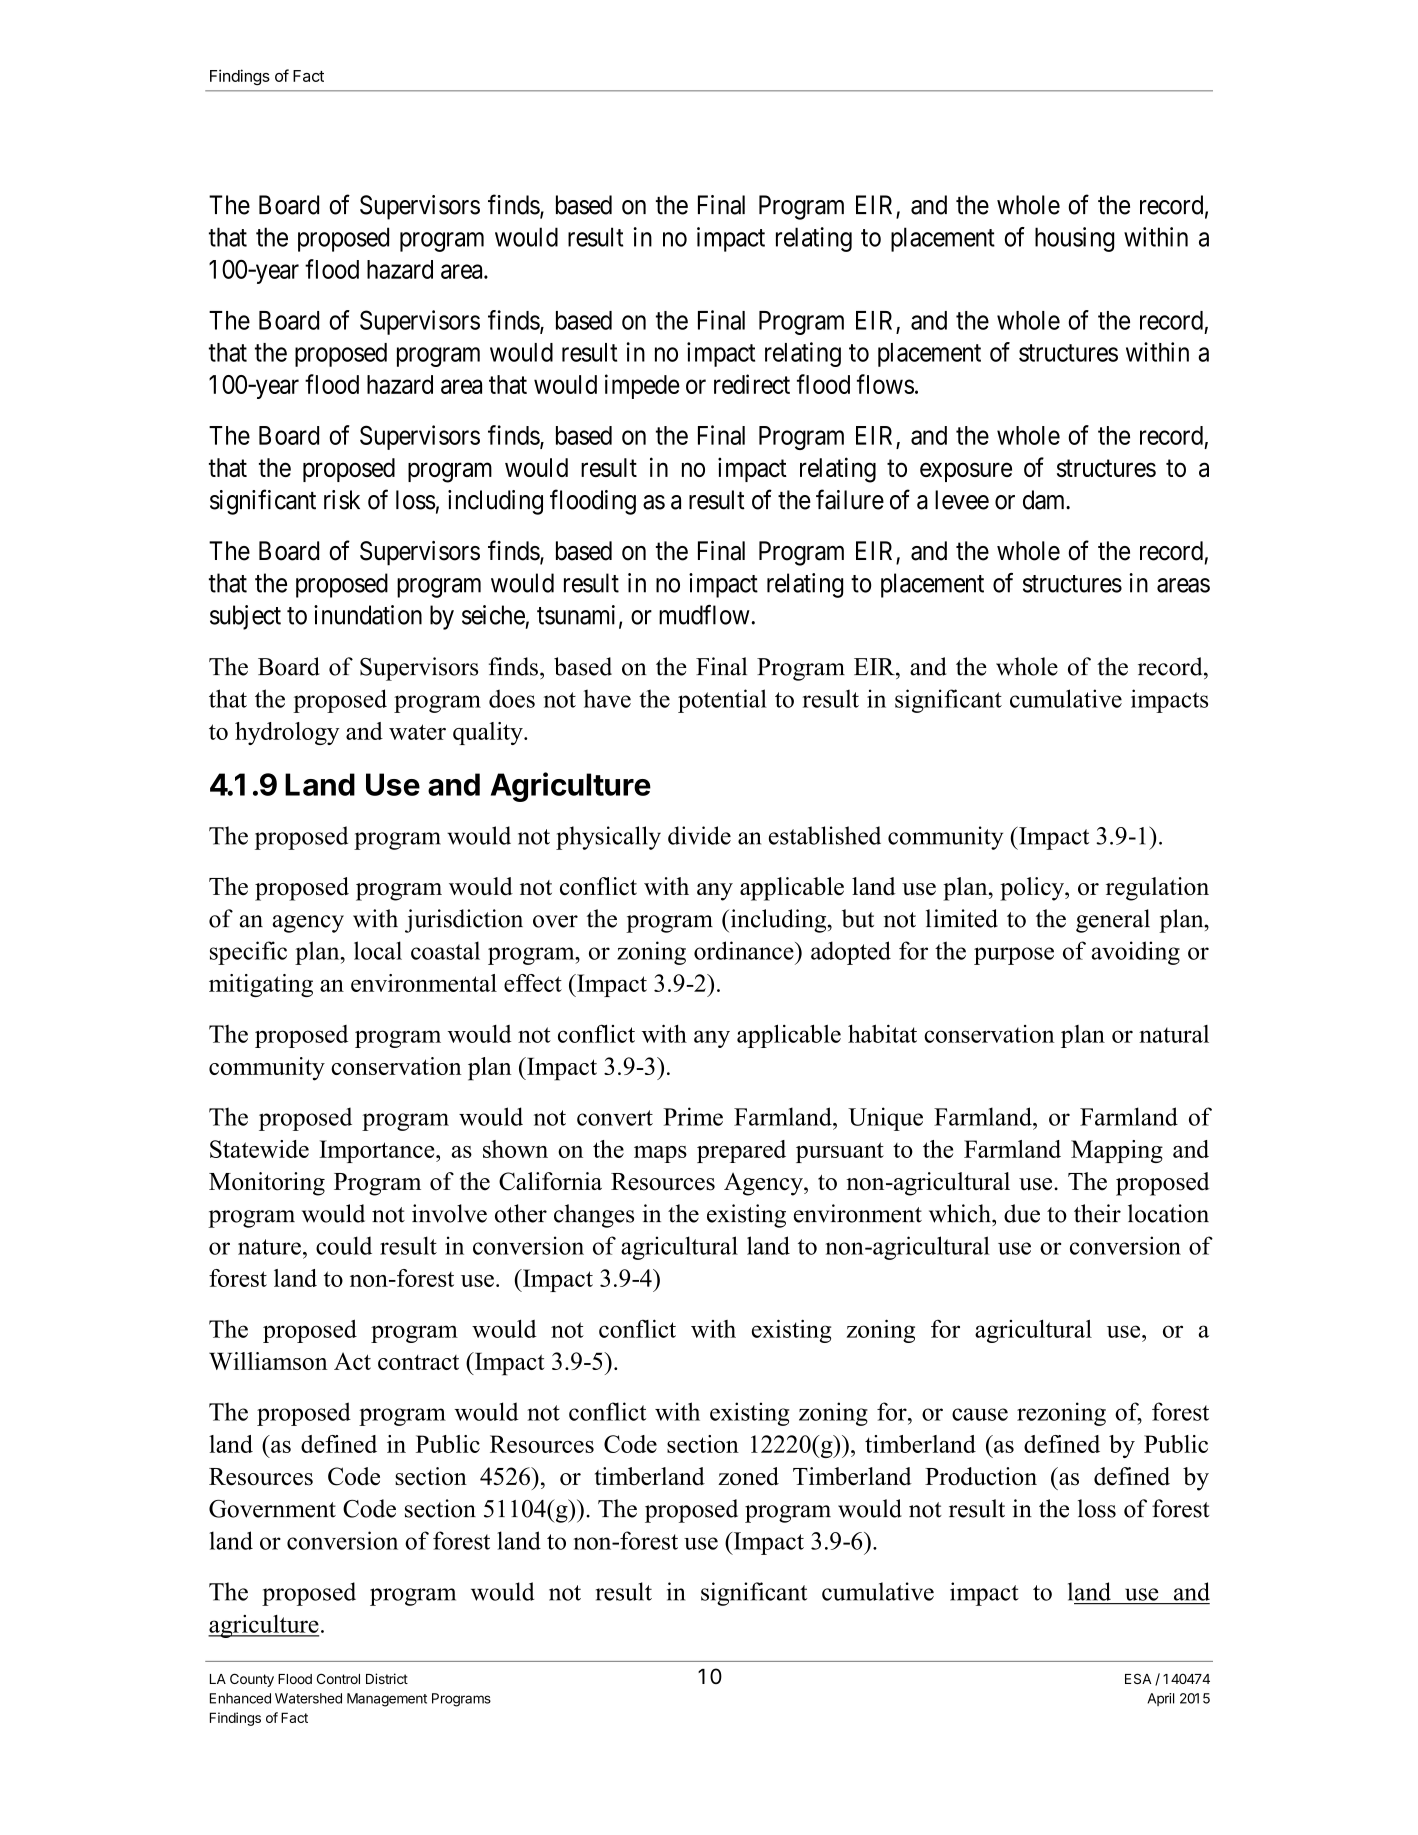  I want to click on risk, so click(342, 500).
